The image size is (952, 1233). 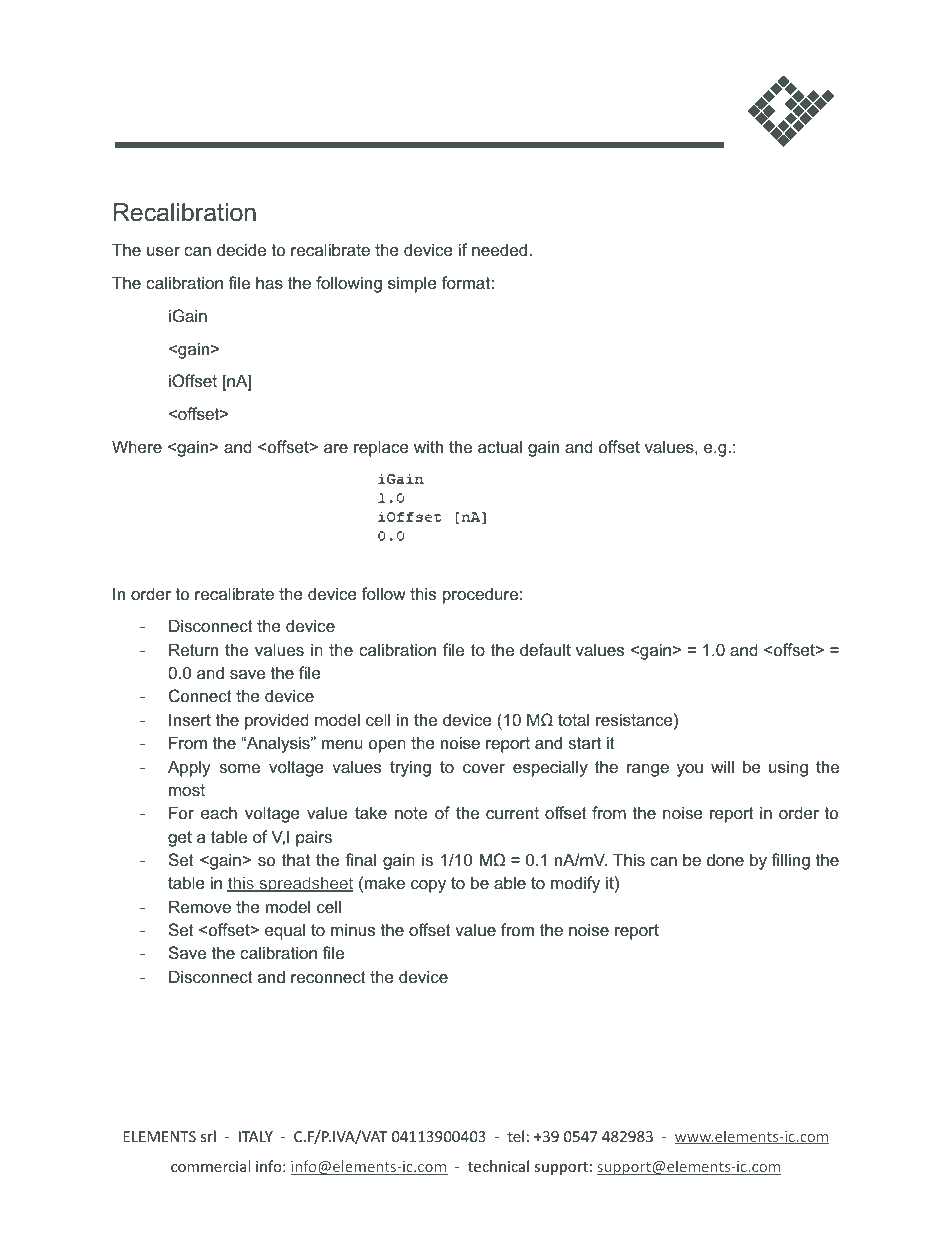 I want to click on tel, so click(x=515, y=1136).
